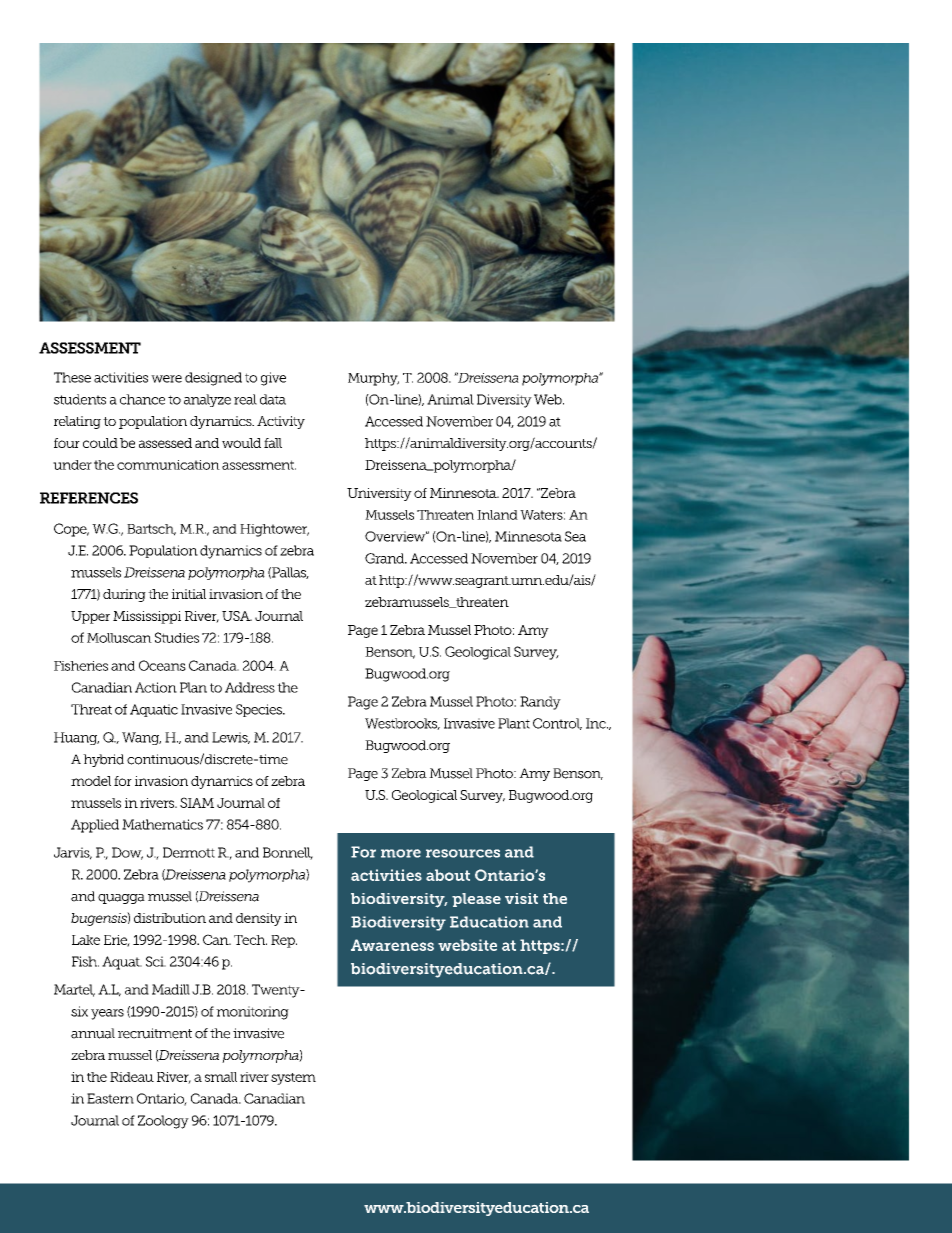 Image resolution: width=952 pixels, height=1233 pixels. Describe the element at coordinates (497, 515) in the screenshot. I see `Inland` at that location.
